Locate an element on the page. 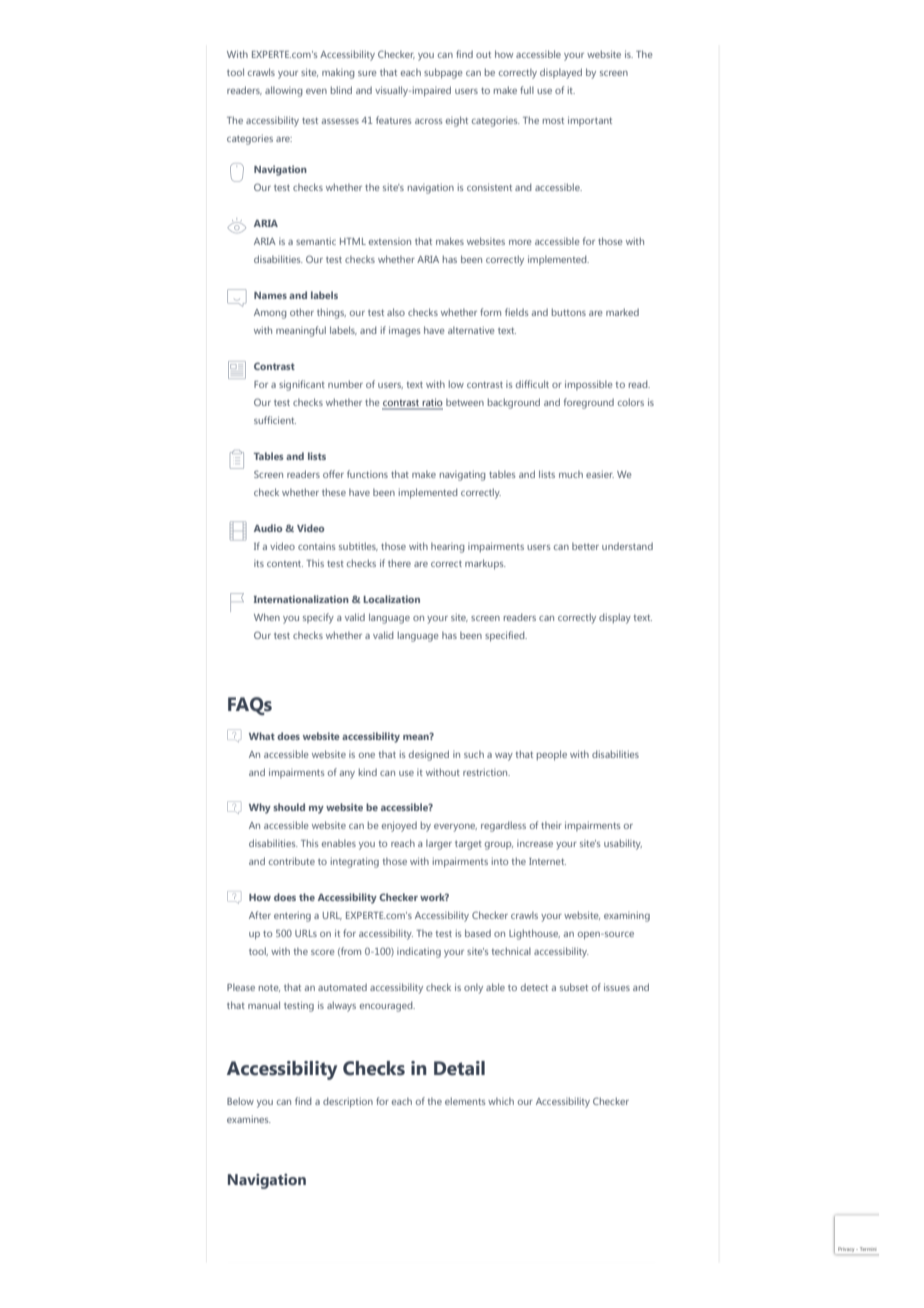  colors is located at coordinates (631, 402).
